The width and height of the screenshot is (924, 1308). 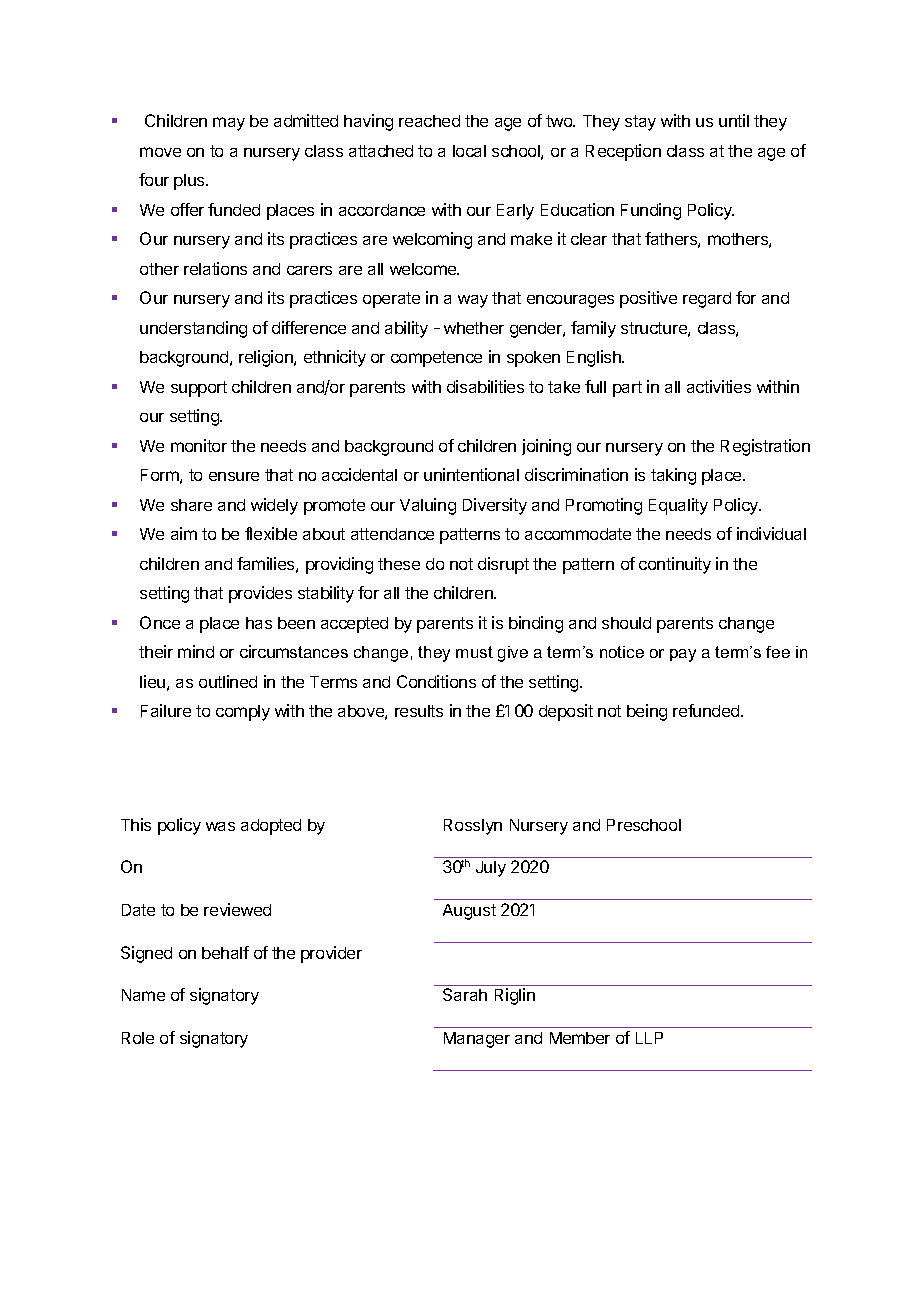 What do you see at coordinates (673, 476) in the screenshot?
I see `taking` at bounding box center [673, 476].
